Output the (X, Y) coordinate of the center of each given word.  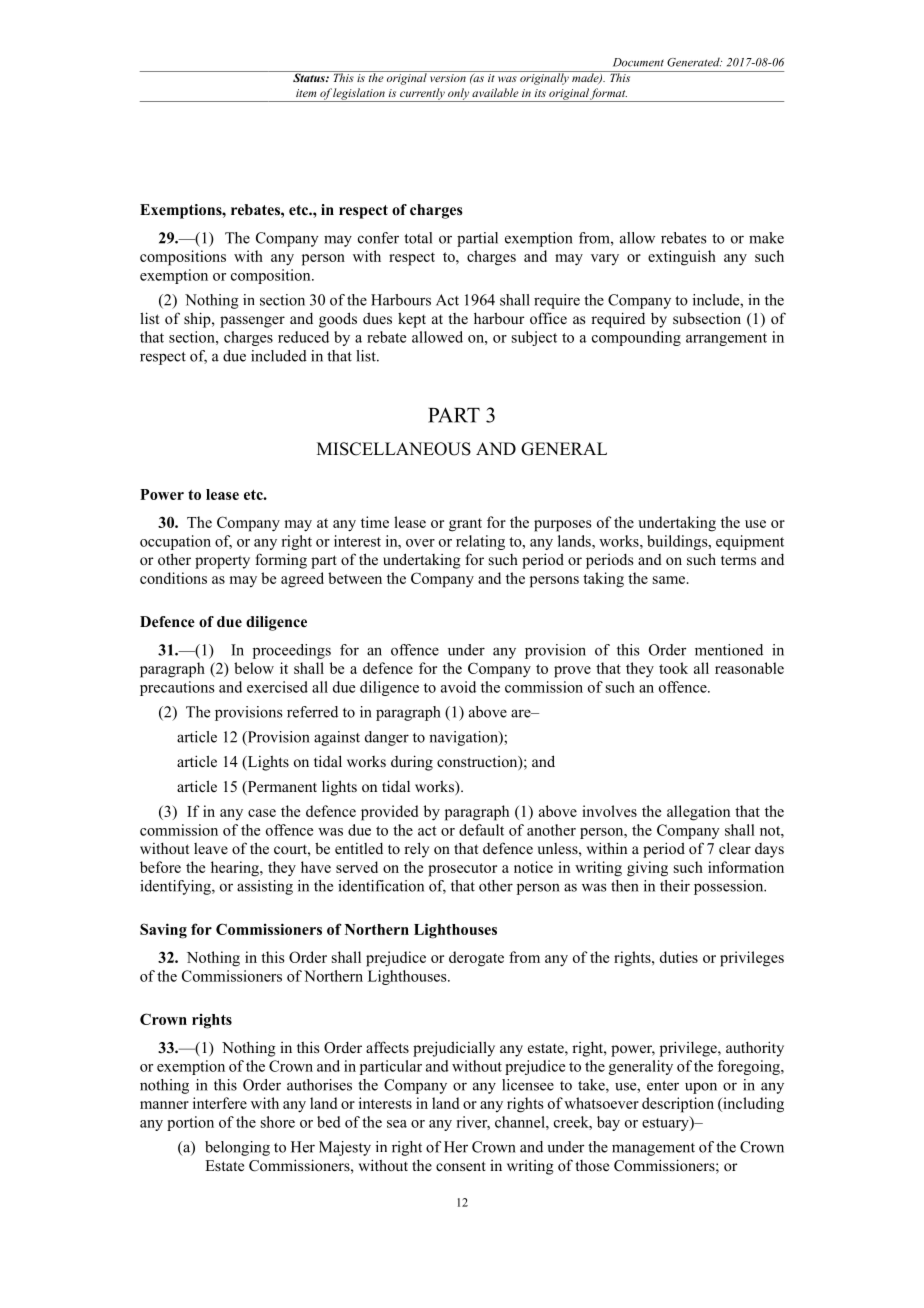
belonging (237, 1148)
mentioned (729, 650)
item (306, 93)
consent (461, 1166)
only (458, 95)
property (222, 562)
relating (480, 542)
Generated (694, 62)
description (678, 1105)
